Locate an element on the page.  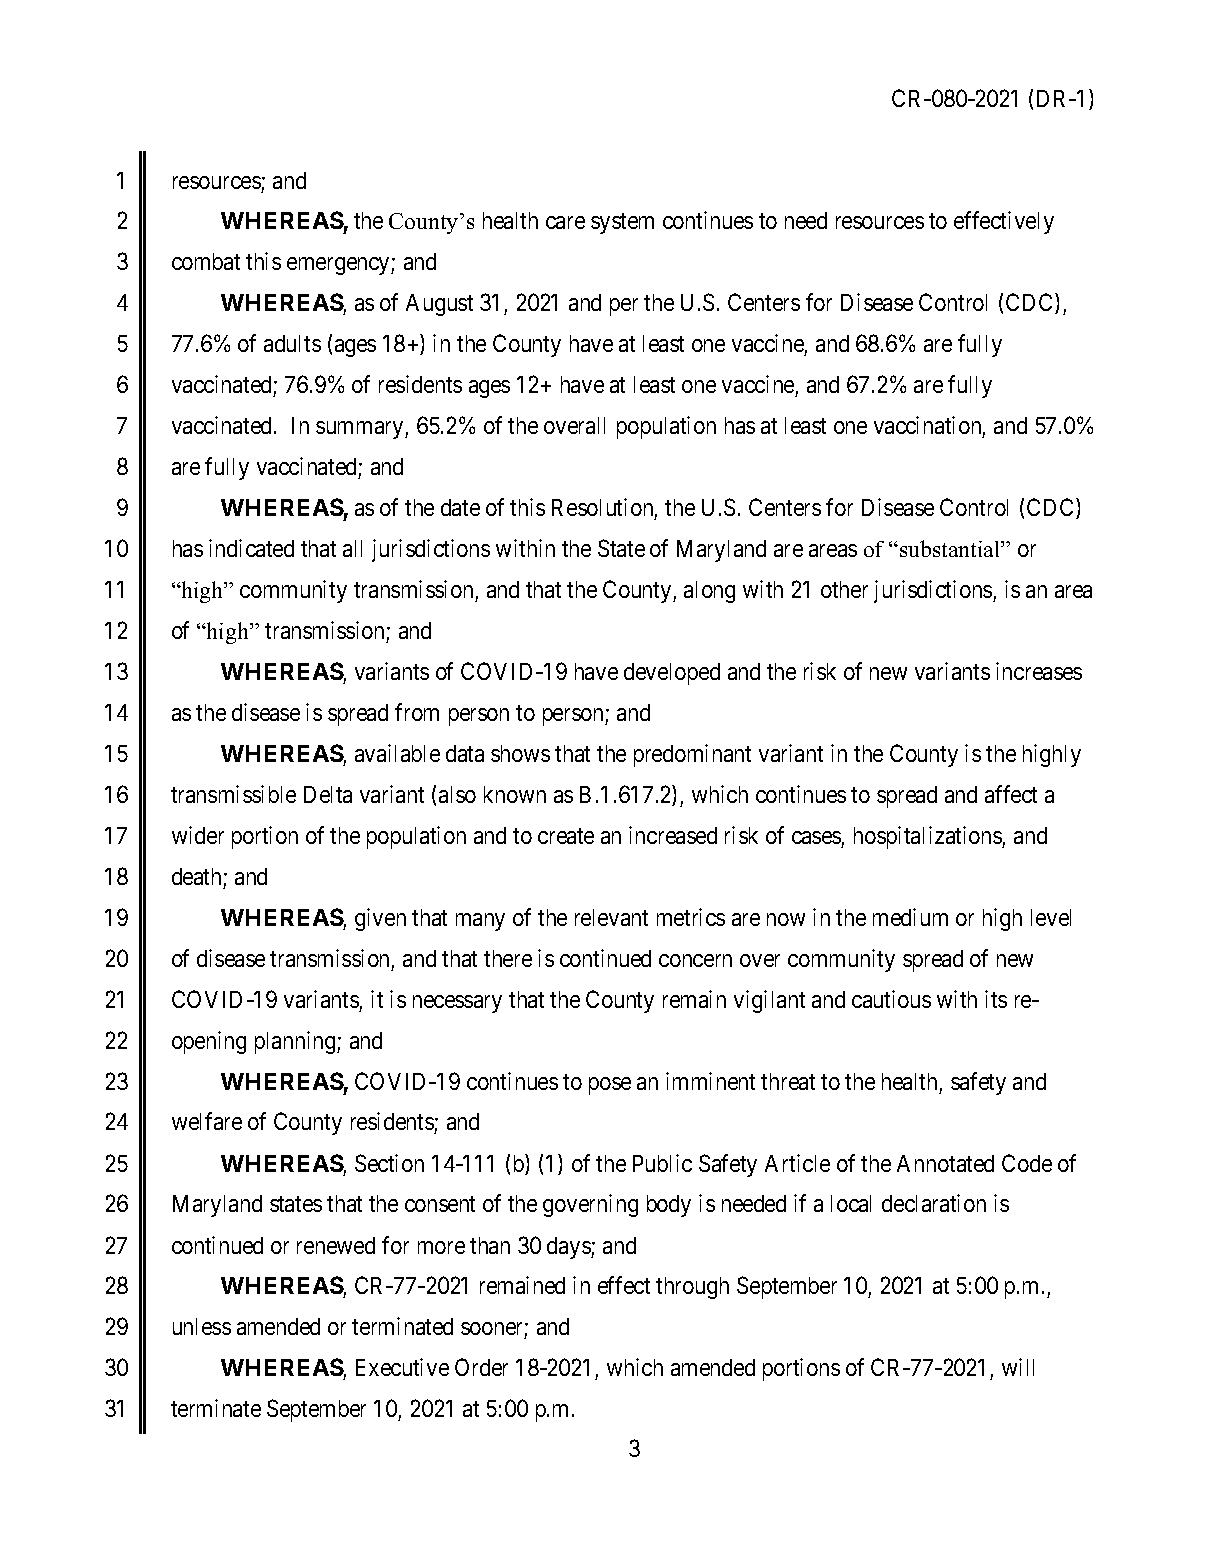
system is located at coordinates (622, 224).
